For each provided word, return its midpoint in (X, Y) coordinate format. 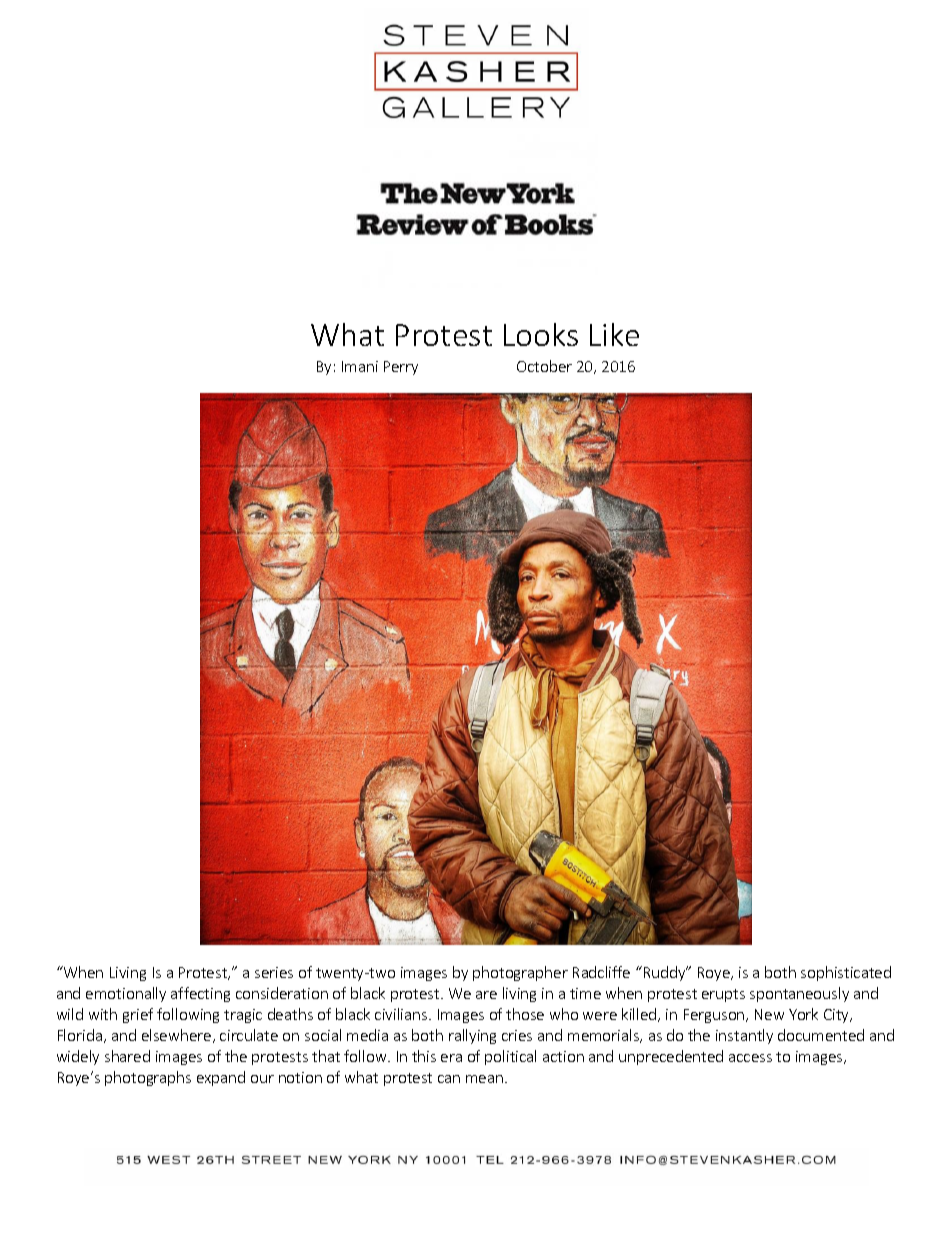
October (544, 366)
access (750, 1058)
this (424, 1056)
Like (614, 334)
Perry (401, 368)
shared (127, 1056)
